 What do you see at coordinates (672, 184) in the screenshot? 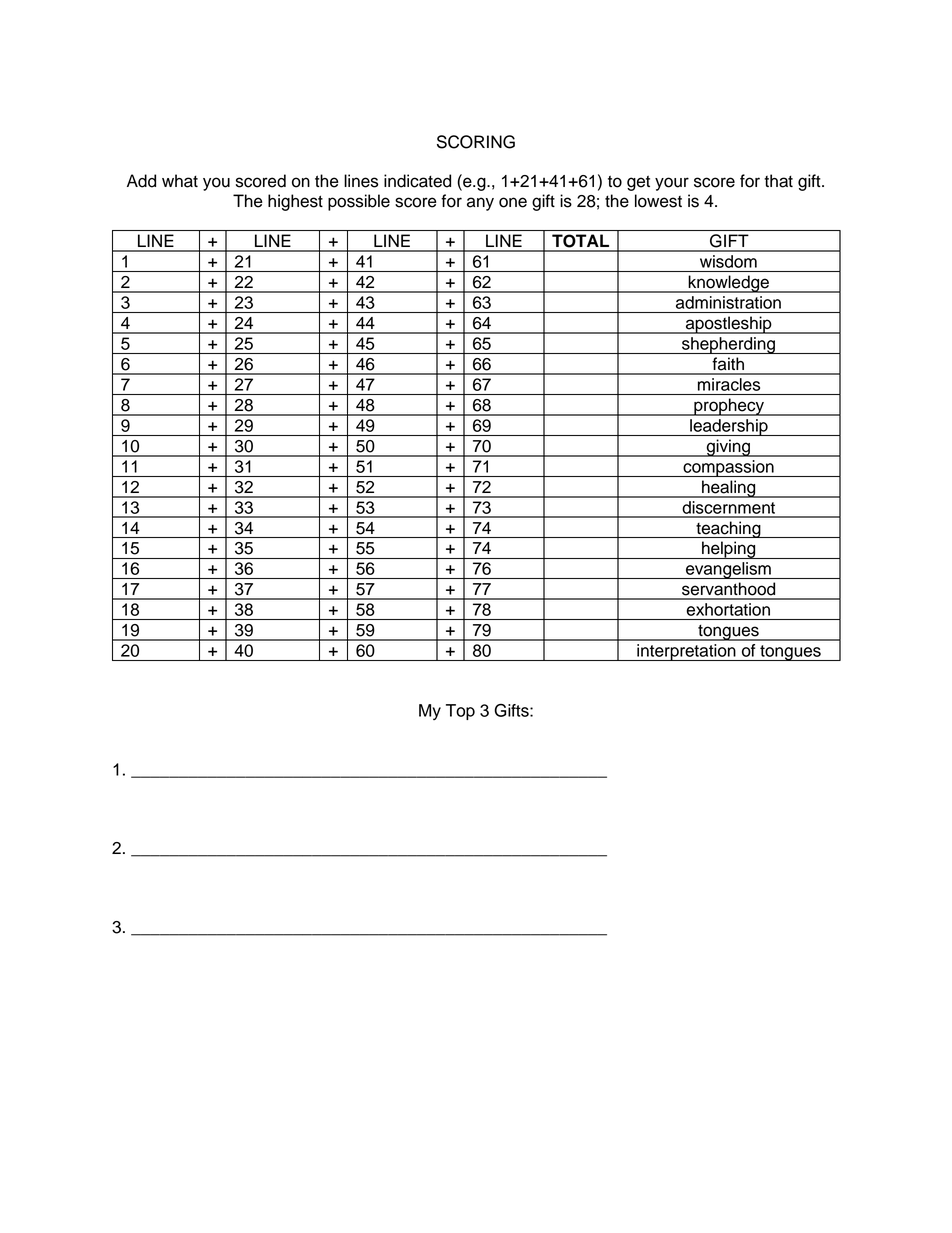
I see `your` at bounding box center [672, 184].
